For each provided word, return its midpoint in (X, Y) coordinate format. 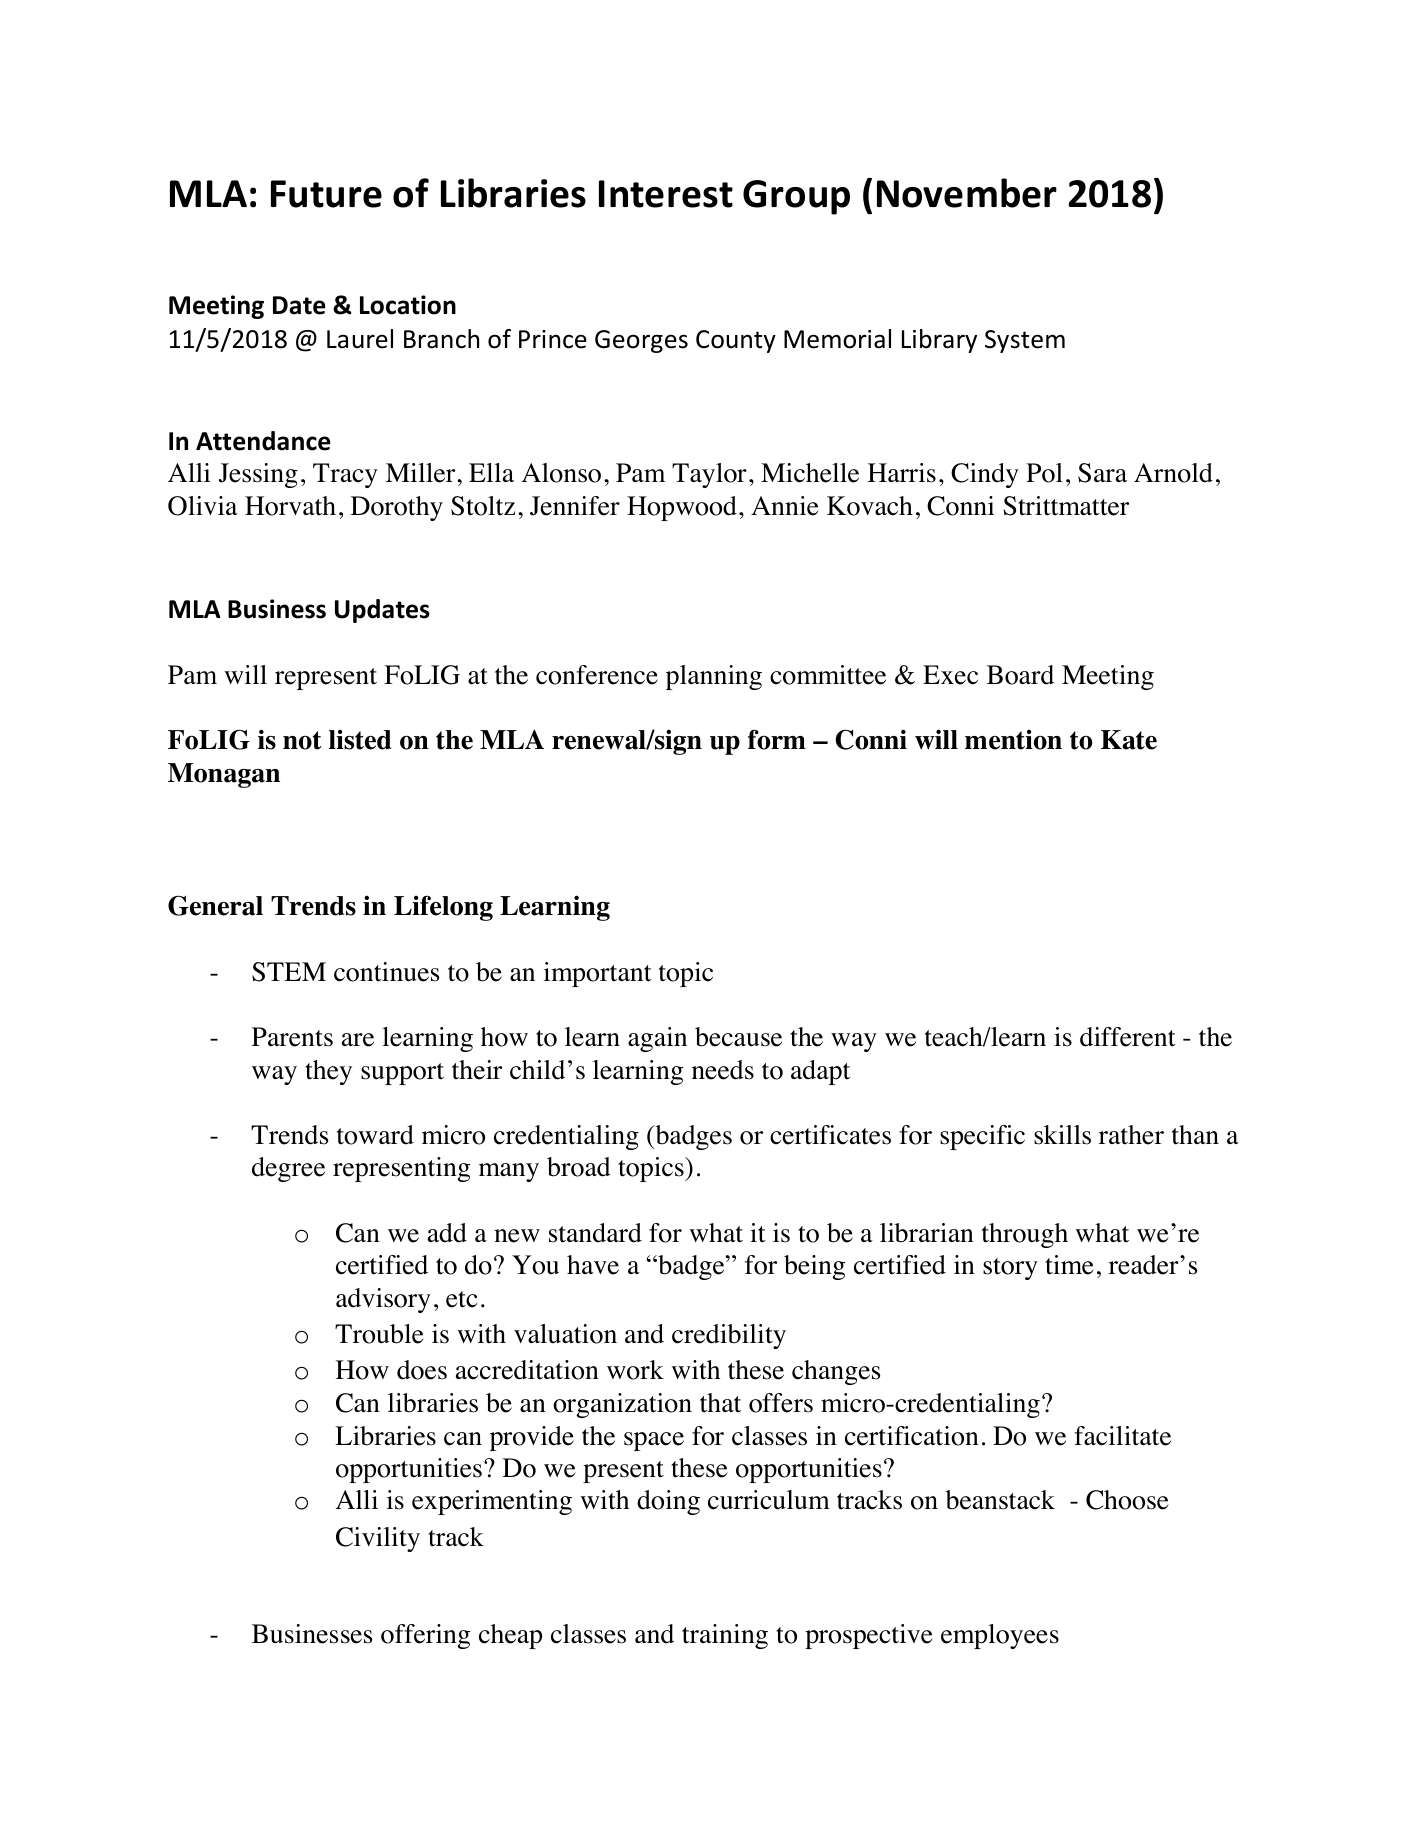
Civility (378, 1539)
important (598, 974)
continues (387, 972)
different (1128, 1037)
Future (326, 194)
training (725, 1636)
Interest (666, 194)
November (967, 193)
